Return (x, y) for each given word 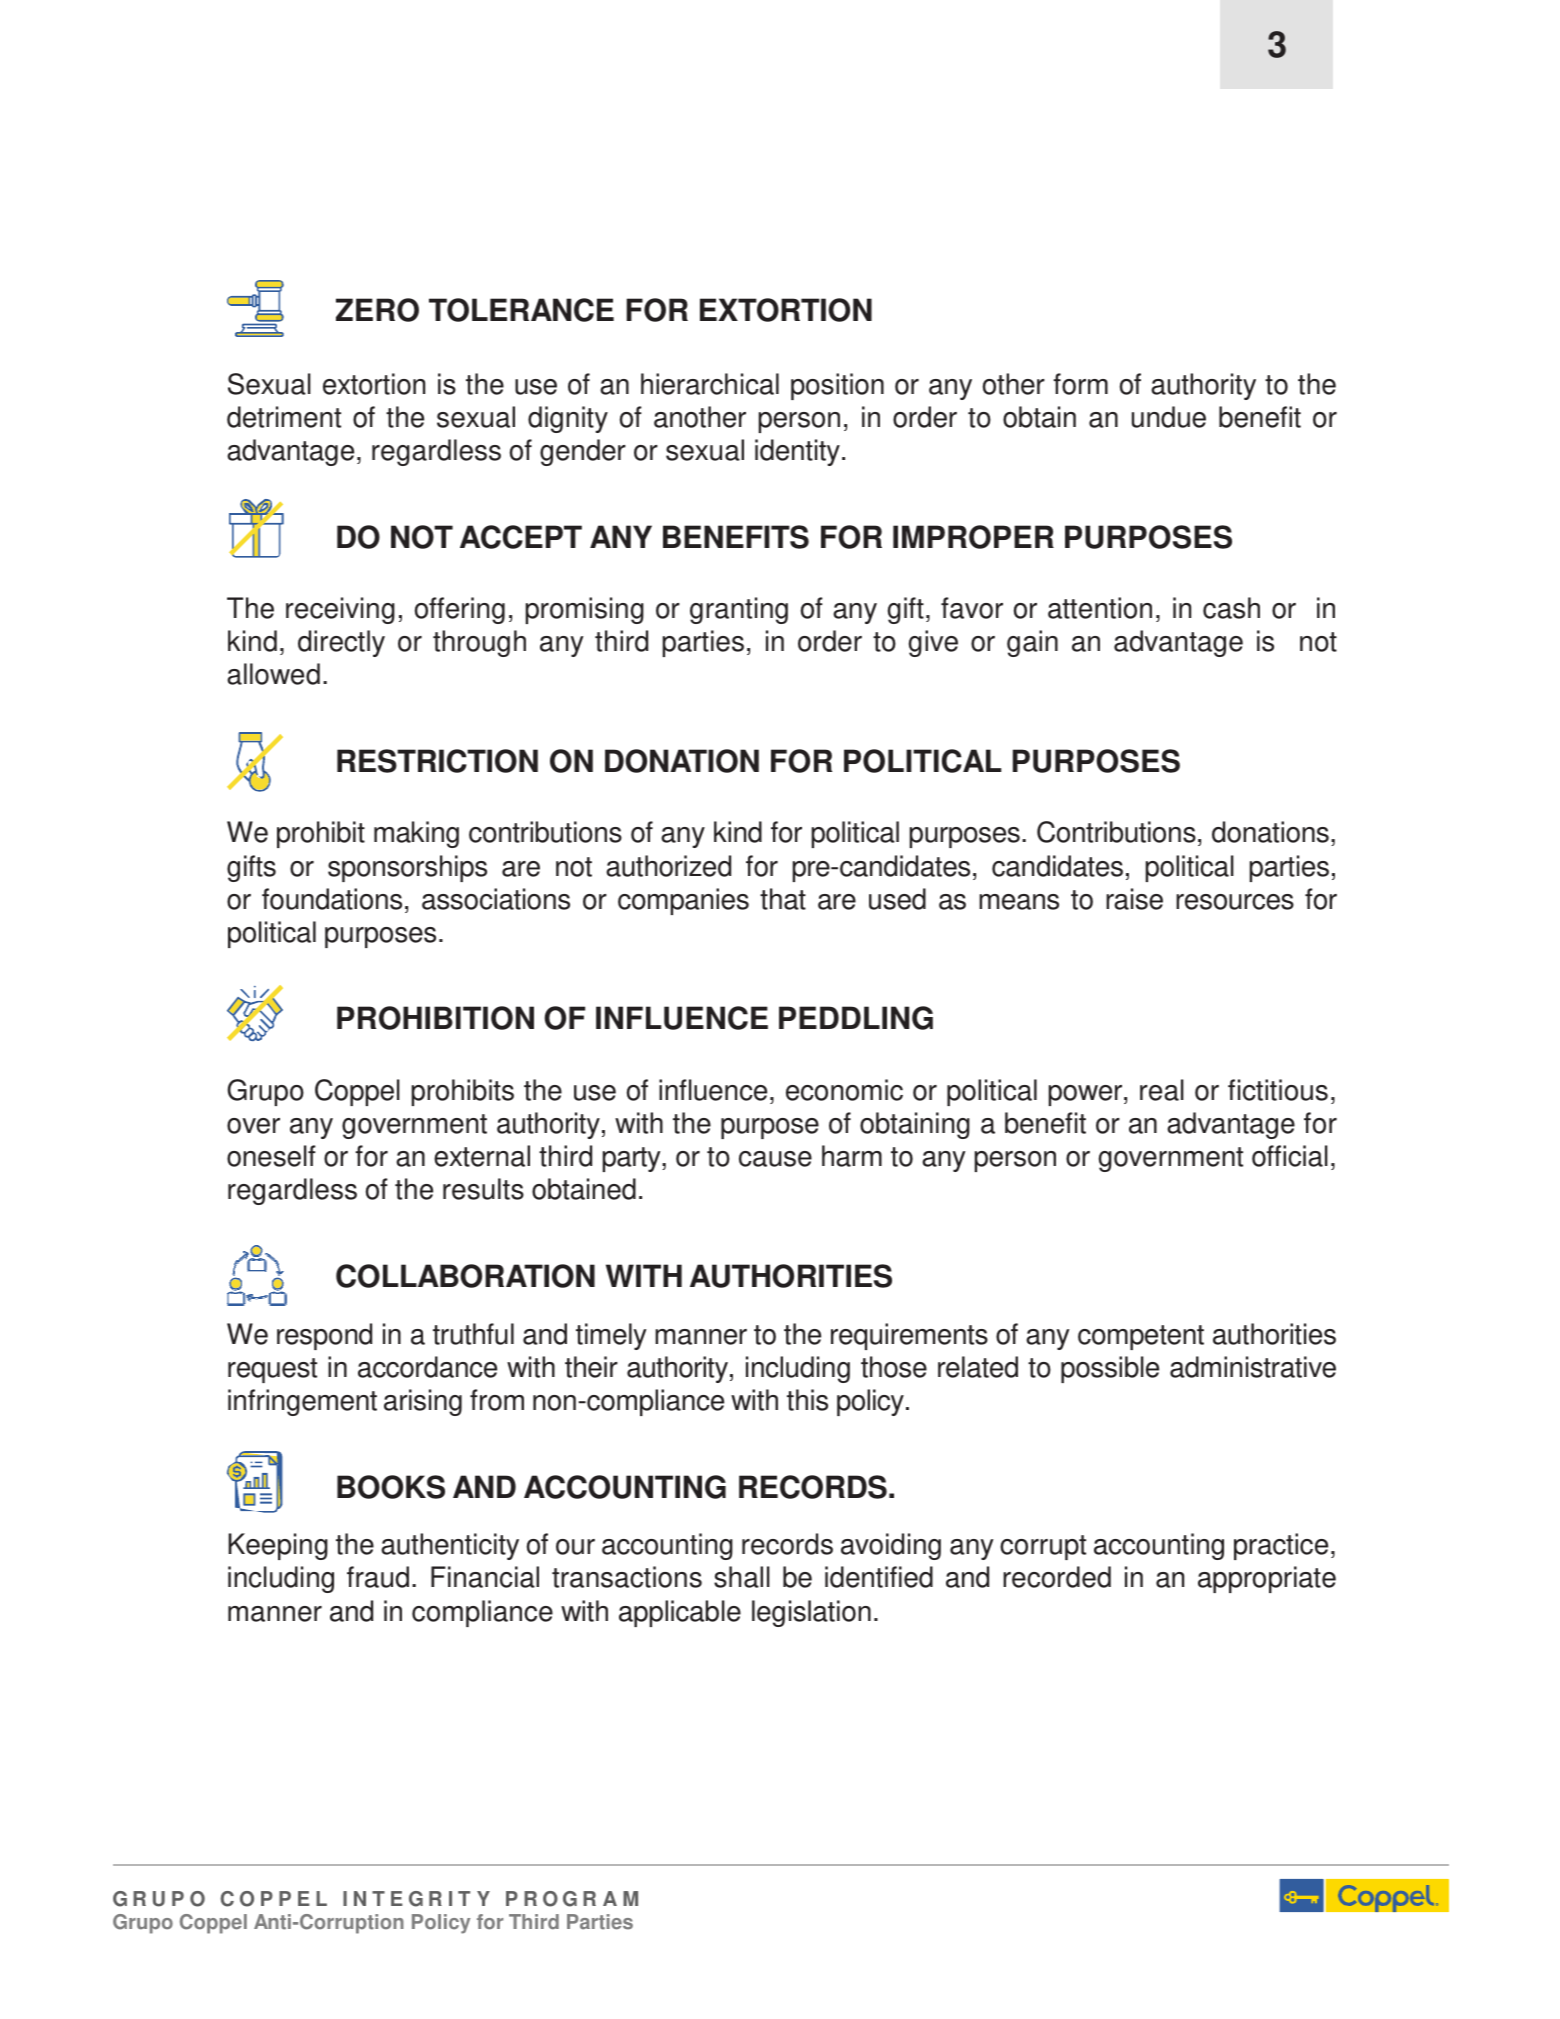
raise (1134, 899)
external (482, 1156)
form (1080, 384)
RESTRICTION (437, 761)
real (1162, 1090)
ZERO (377, 310)
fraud (378, 1577)
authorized (668, 866)
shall (742, 1577)
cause (775, 1159)
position (837, 386)
